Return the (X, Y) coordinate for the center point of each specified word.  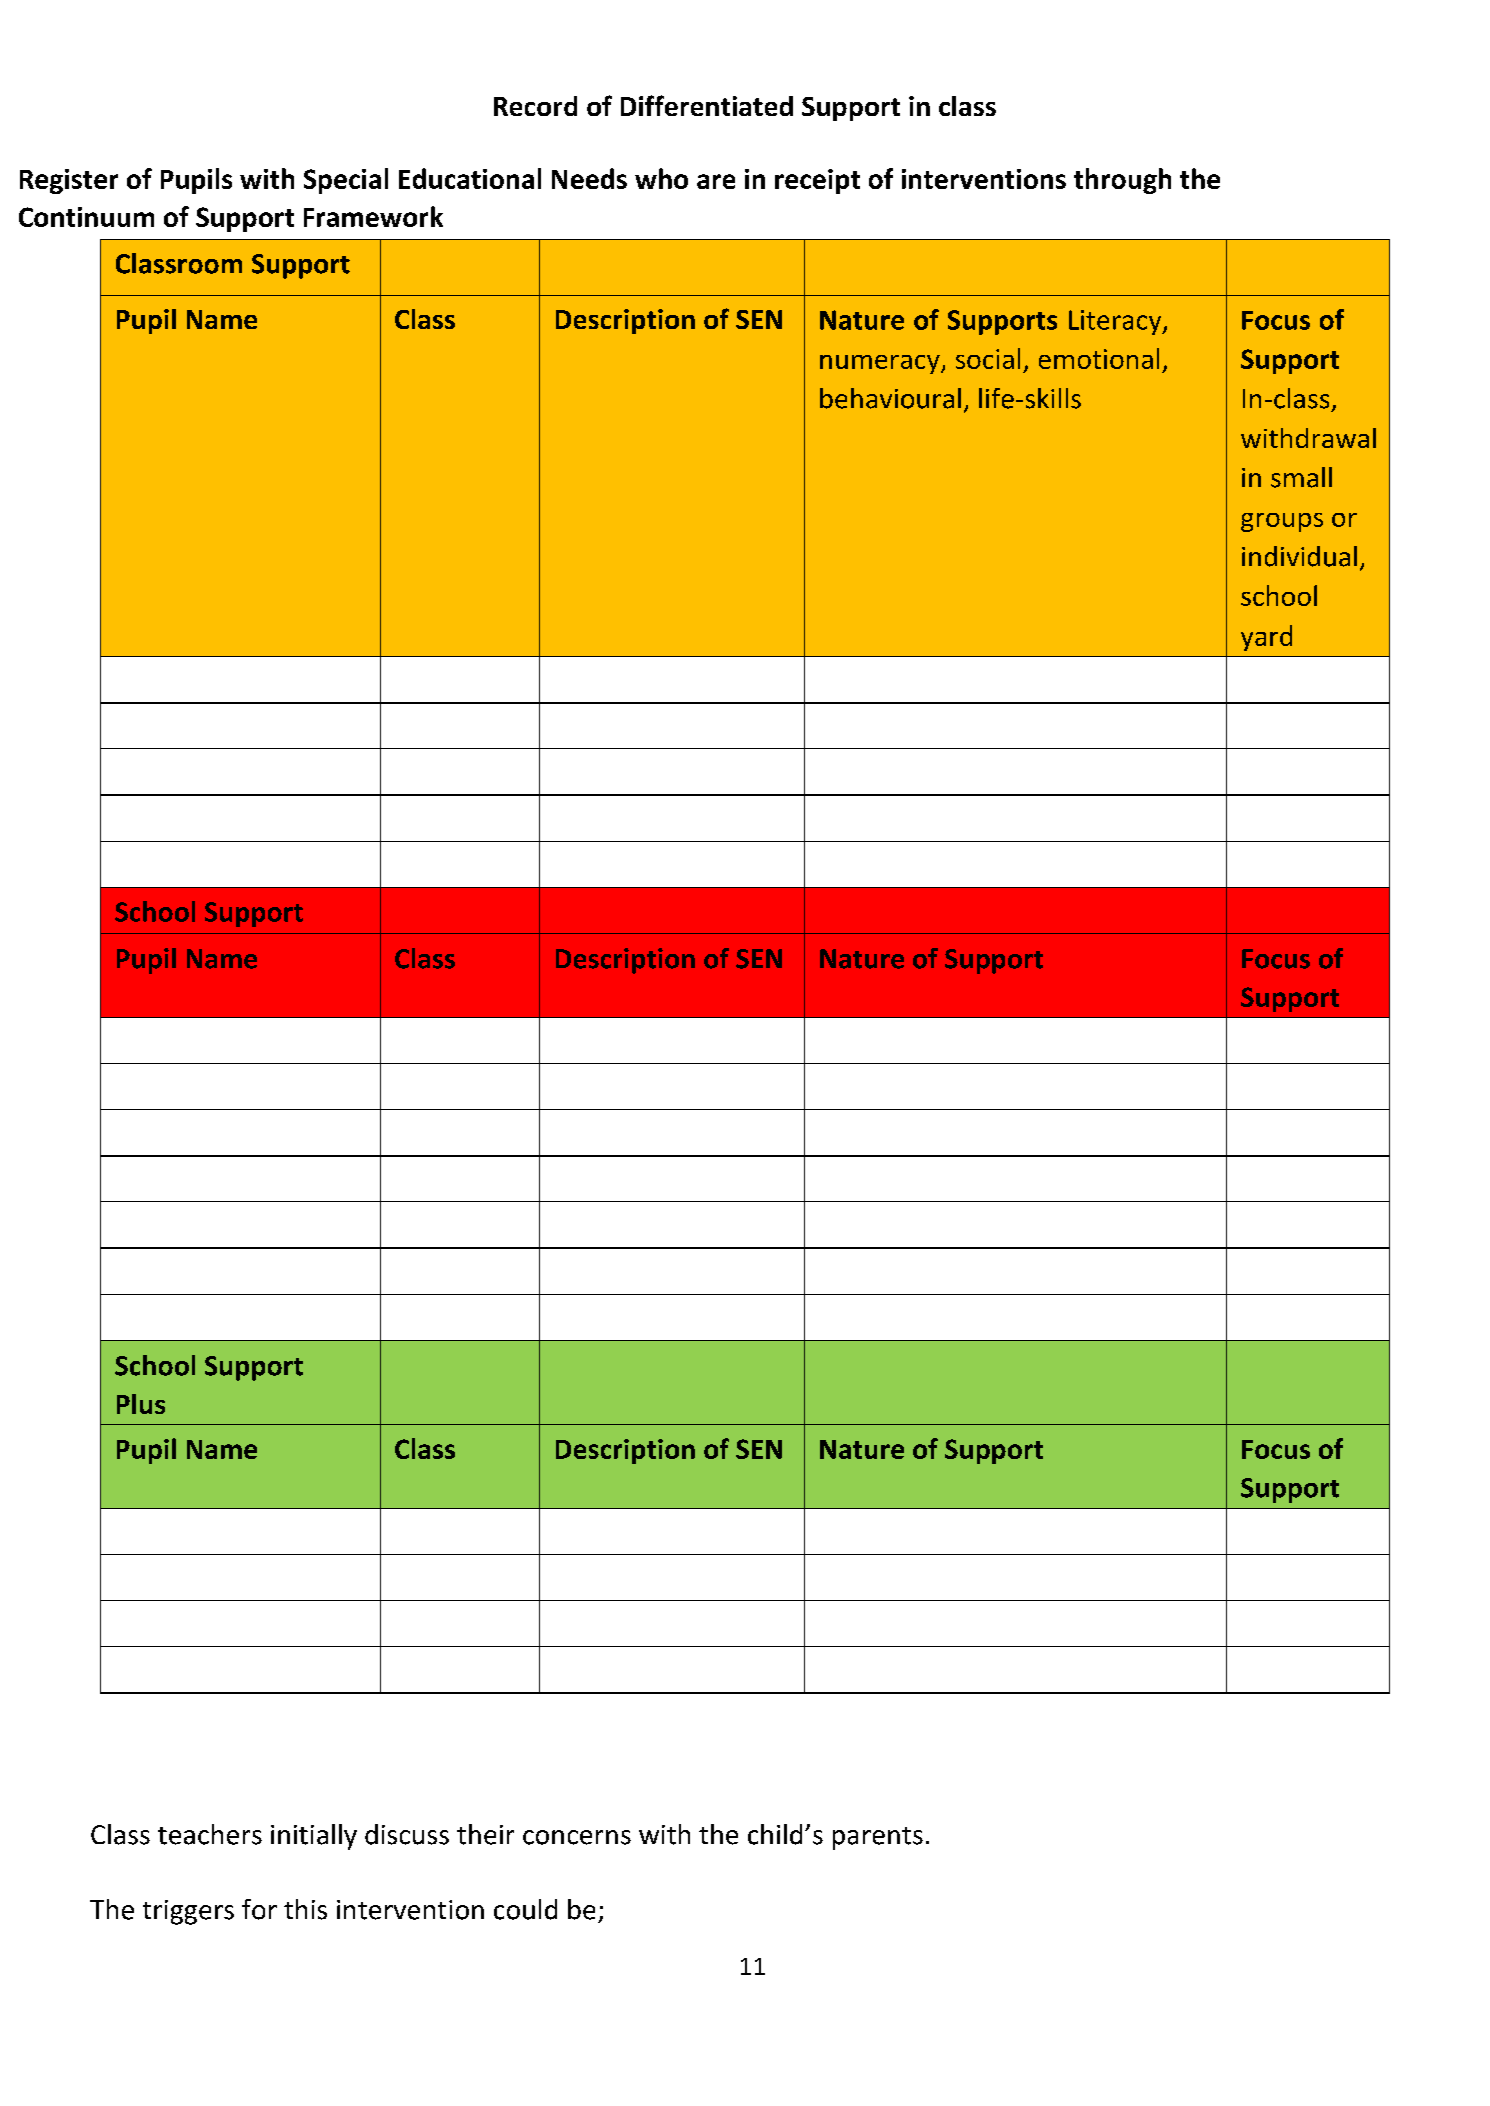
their (485, 1834)
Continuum (86, 217)
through (1122, 181)
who (661, 178)
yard (1266, 638)
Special (346, 181)
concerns (577, 1837)
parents (878, 1838)
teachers (210, 1834)
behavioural (890, 398)
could (525, 1909)
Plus (141, 1404)
